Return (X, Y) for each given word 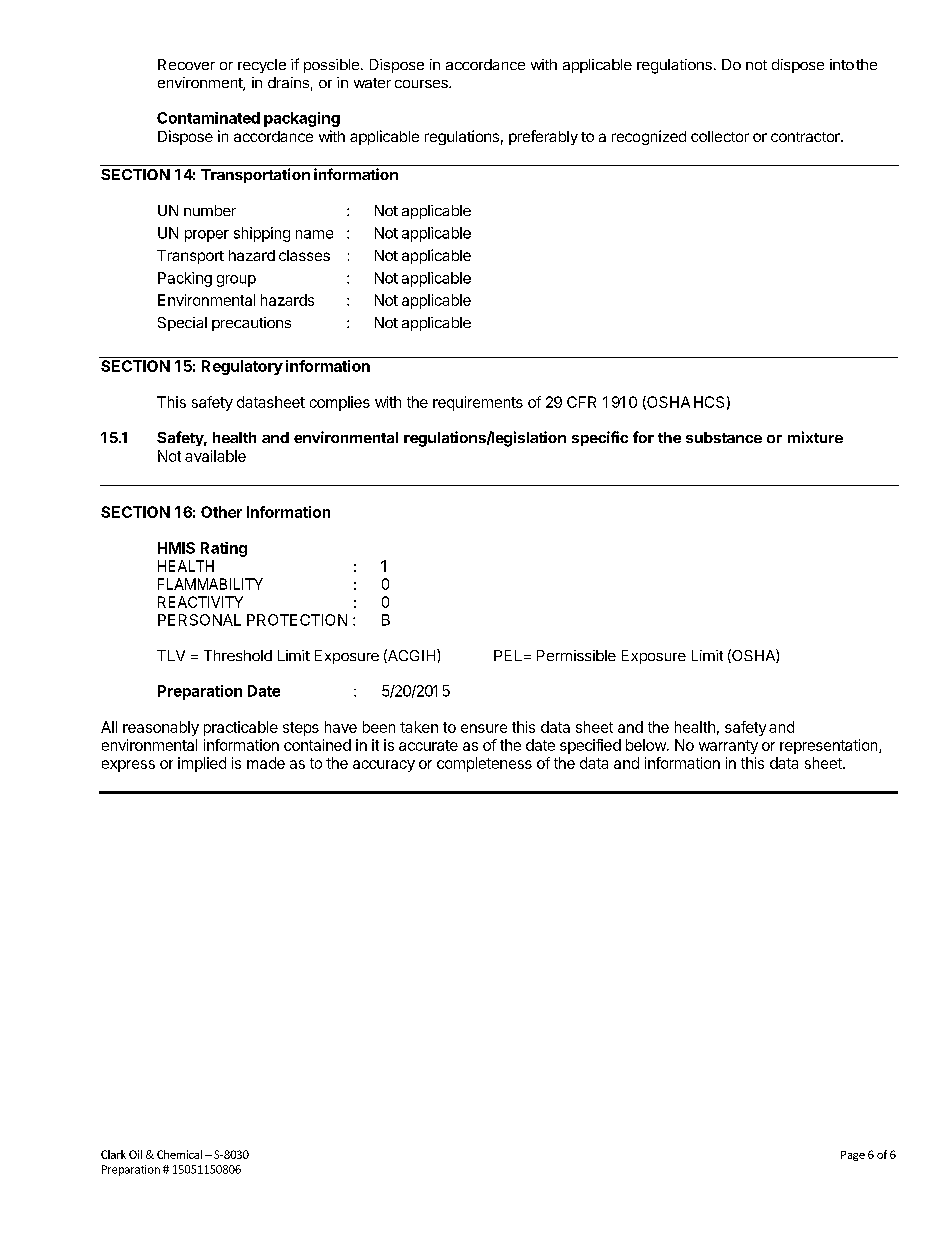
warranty (728, 747)
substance (724, 437)
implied (202, 764)
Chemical (179, 1154)
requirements (478, 403)
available (215, 456)
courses (422, 84)
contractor (806, 137)
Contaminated (208, 118)
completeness (484, 764)
